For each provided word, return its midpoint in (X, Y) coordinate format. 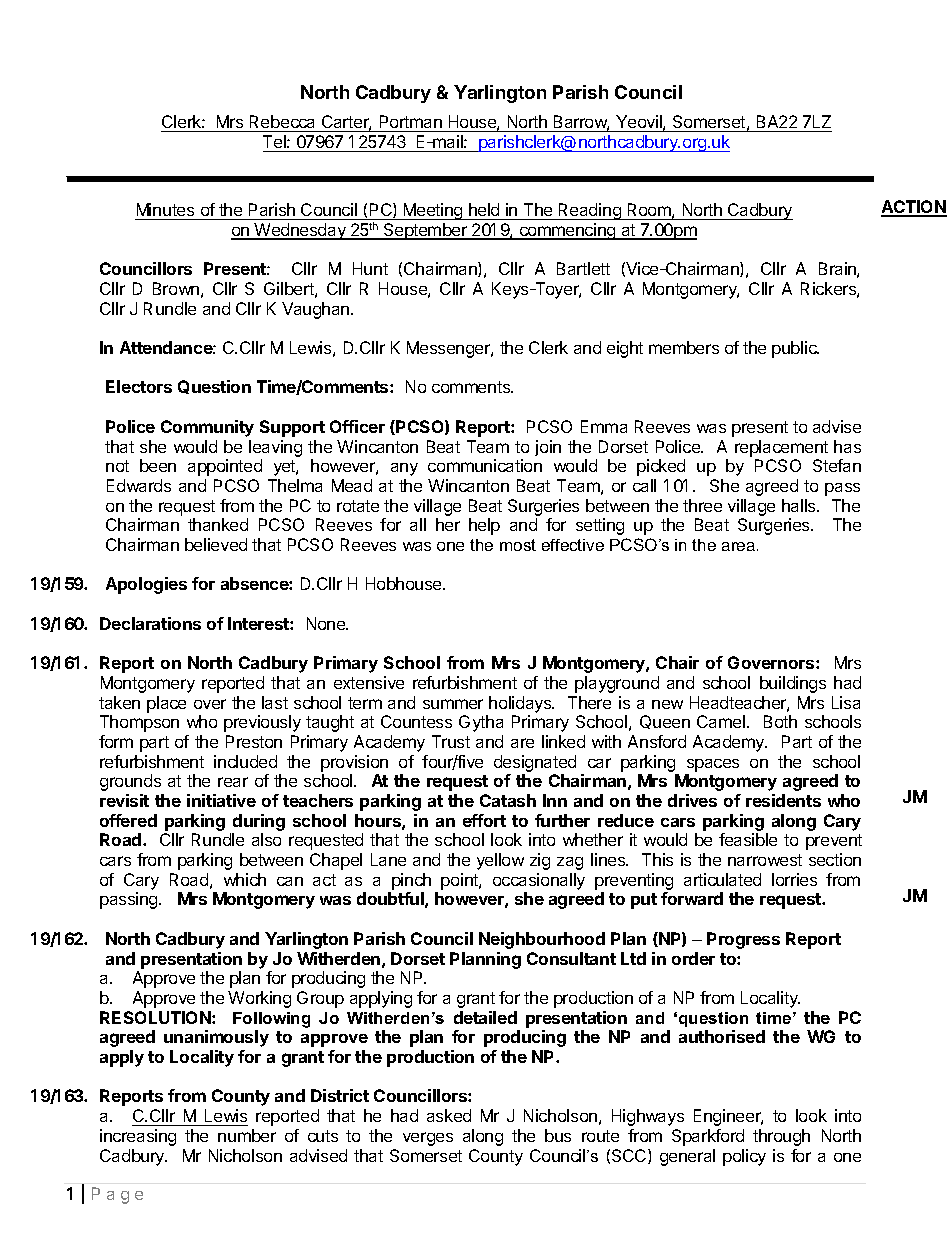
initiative (221, 800)
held (484, 209)
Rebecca (283, 123)
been (158, 465)
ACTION (914, 208)
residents (783, 800)
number (247, 1135)
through (781, 1137)
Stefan (837, 465)
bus (558, 1135)
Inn (555, 800)
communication (485, 465)
